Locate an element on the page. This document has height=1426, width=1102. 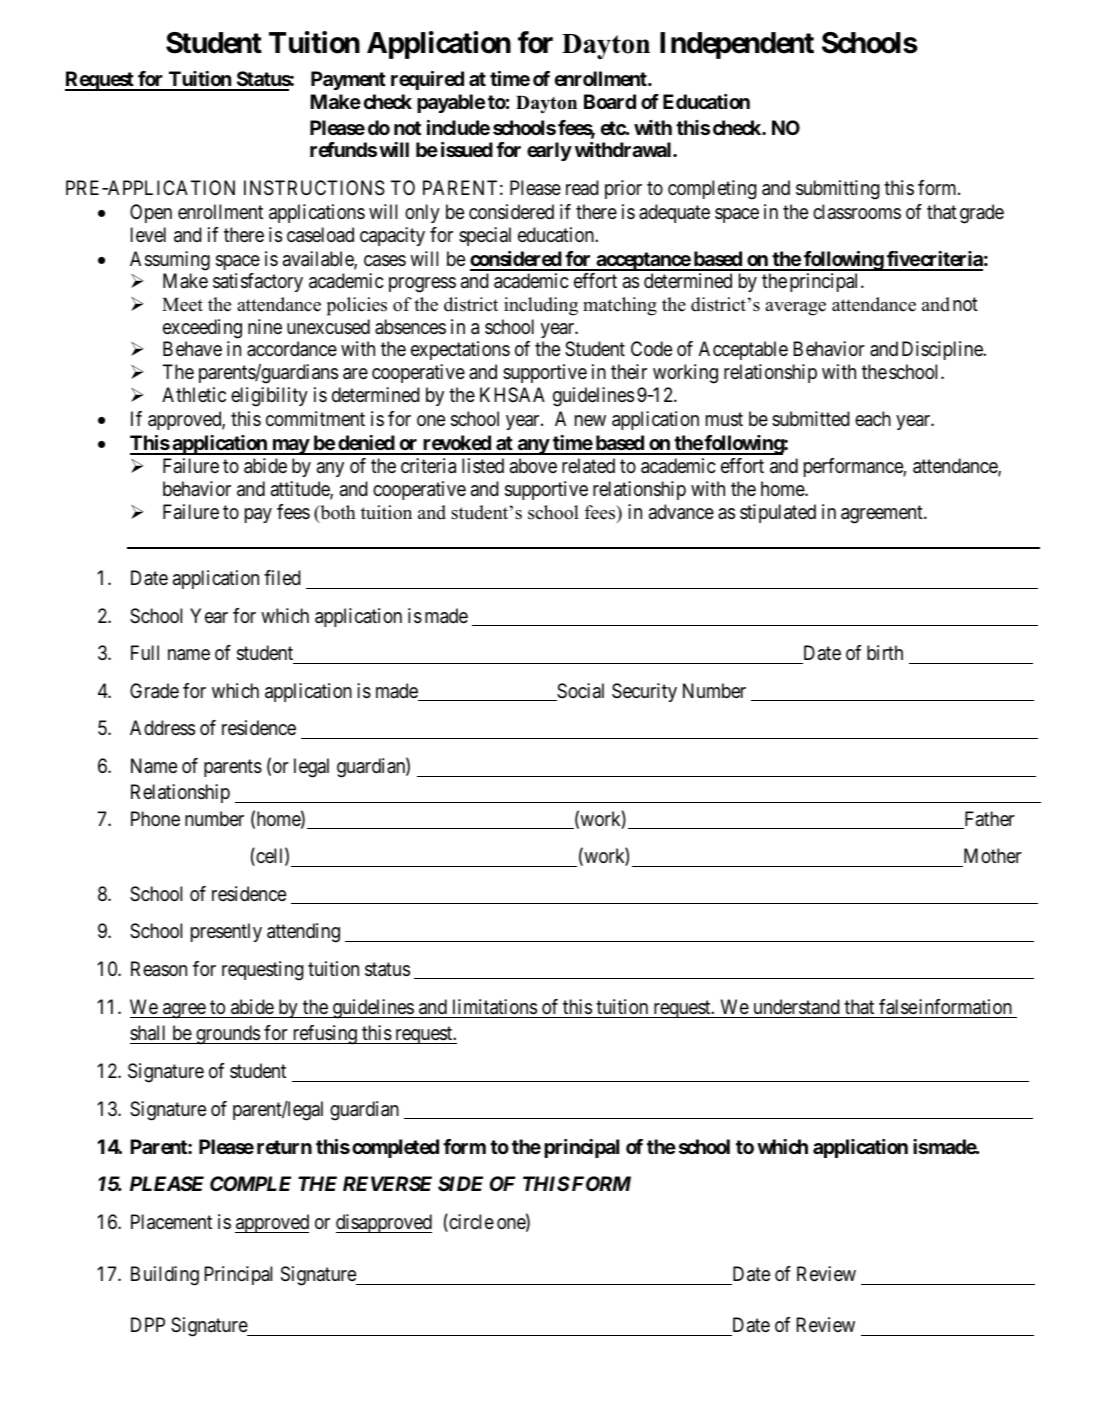
Building is located at coordinates (165, 1276).
